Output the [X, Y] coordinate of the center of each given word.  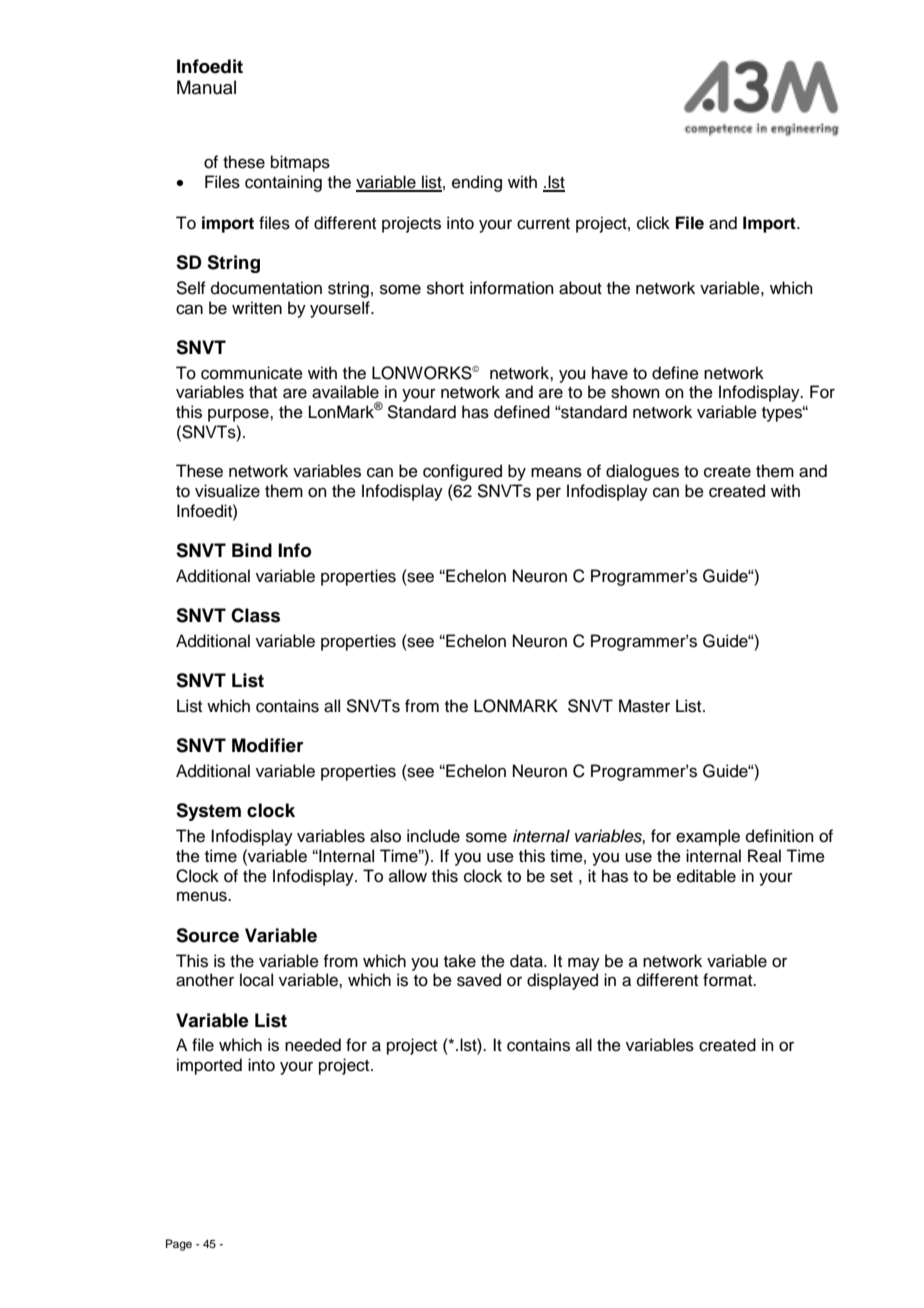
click [653, 223]
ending [477, 183]
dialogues [642, 472]
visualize [227, 491]
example [708, 837]
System [208, 812]
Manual [206, 87]
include [433, 836]
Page [179, 1245]
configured [462, 472]
